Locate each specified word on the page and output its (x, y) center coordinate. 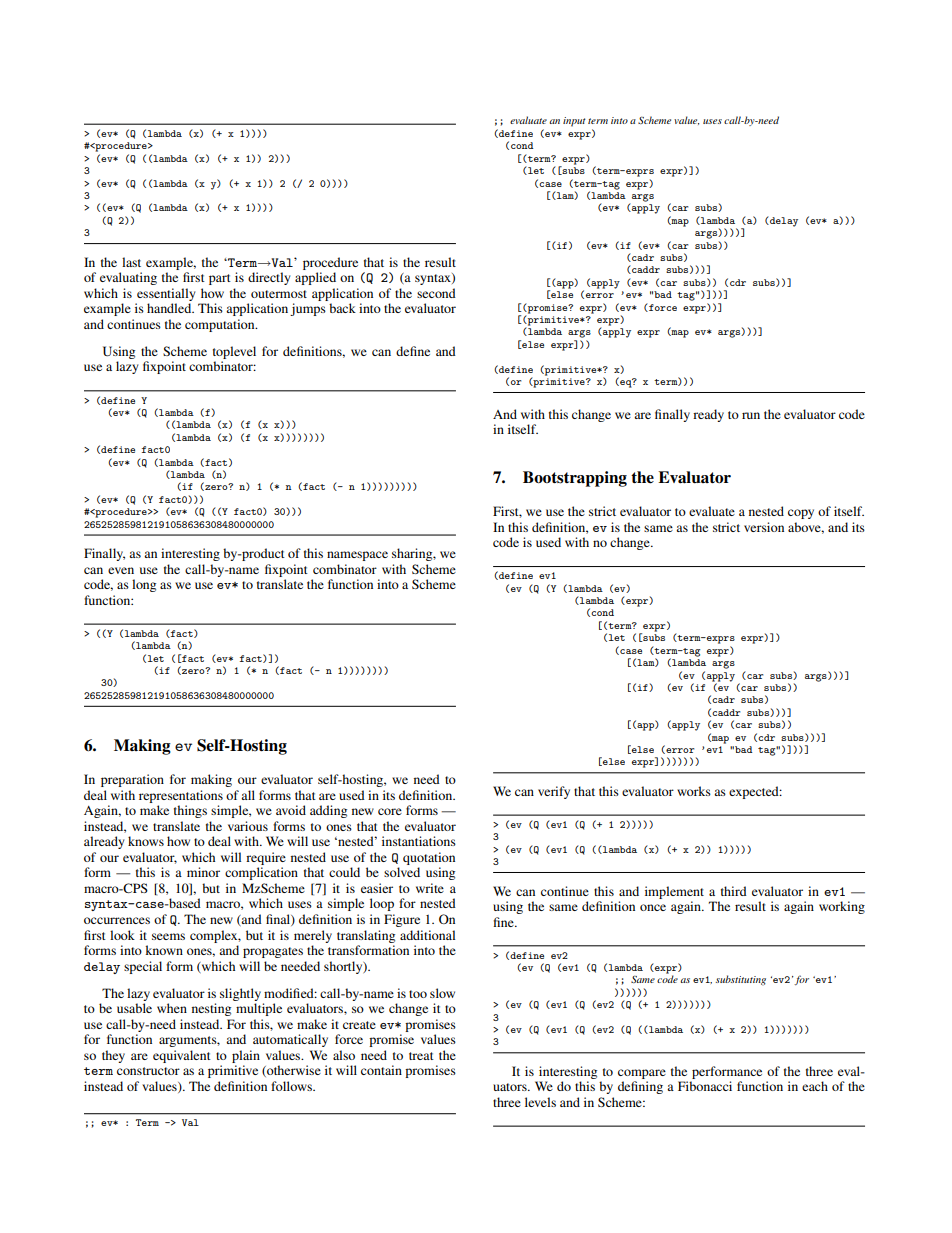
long (144, 585)
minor (203, 872)
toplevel (234, 352)
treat (421, 1056)
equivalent (182, 1056)
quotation (429, 858)
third (734, 891)
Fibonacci (705, 1086)
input (574, 122)
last (131, 262)
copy (801, 514)
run (751, 415)
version (764, 527)
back (342, 308)
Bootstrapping (575, 479)
